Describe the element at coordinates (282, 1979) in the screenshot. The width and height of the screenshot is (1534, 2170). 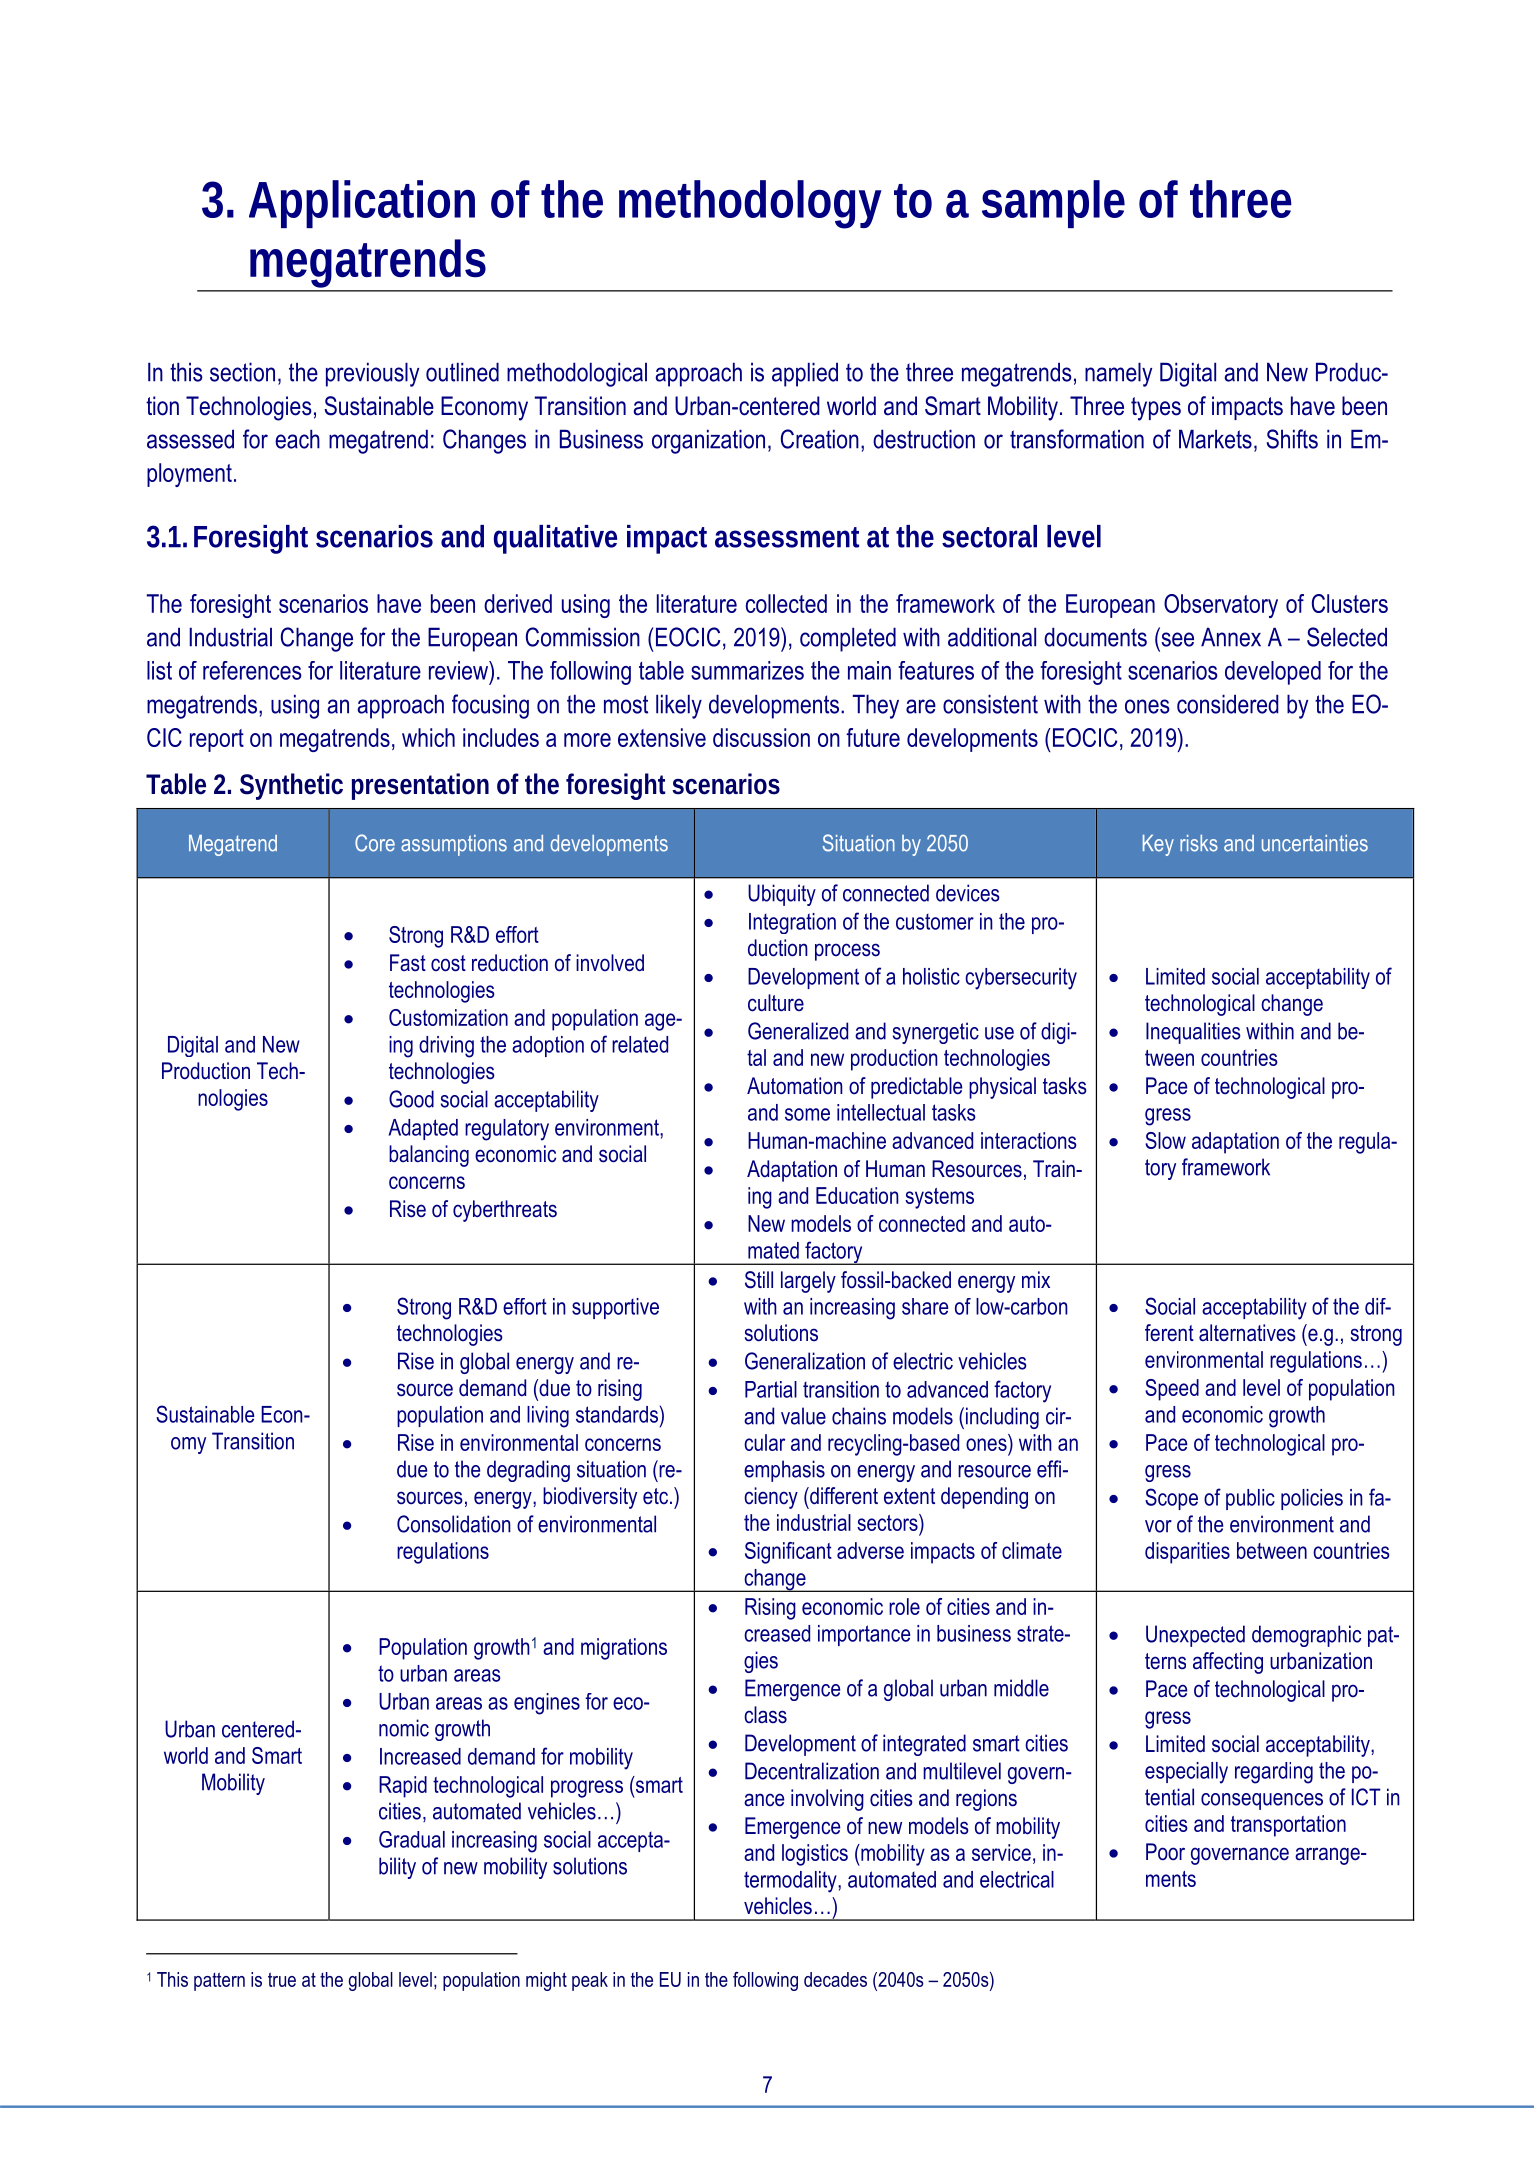
I see `true` at that location.
